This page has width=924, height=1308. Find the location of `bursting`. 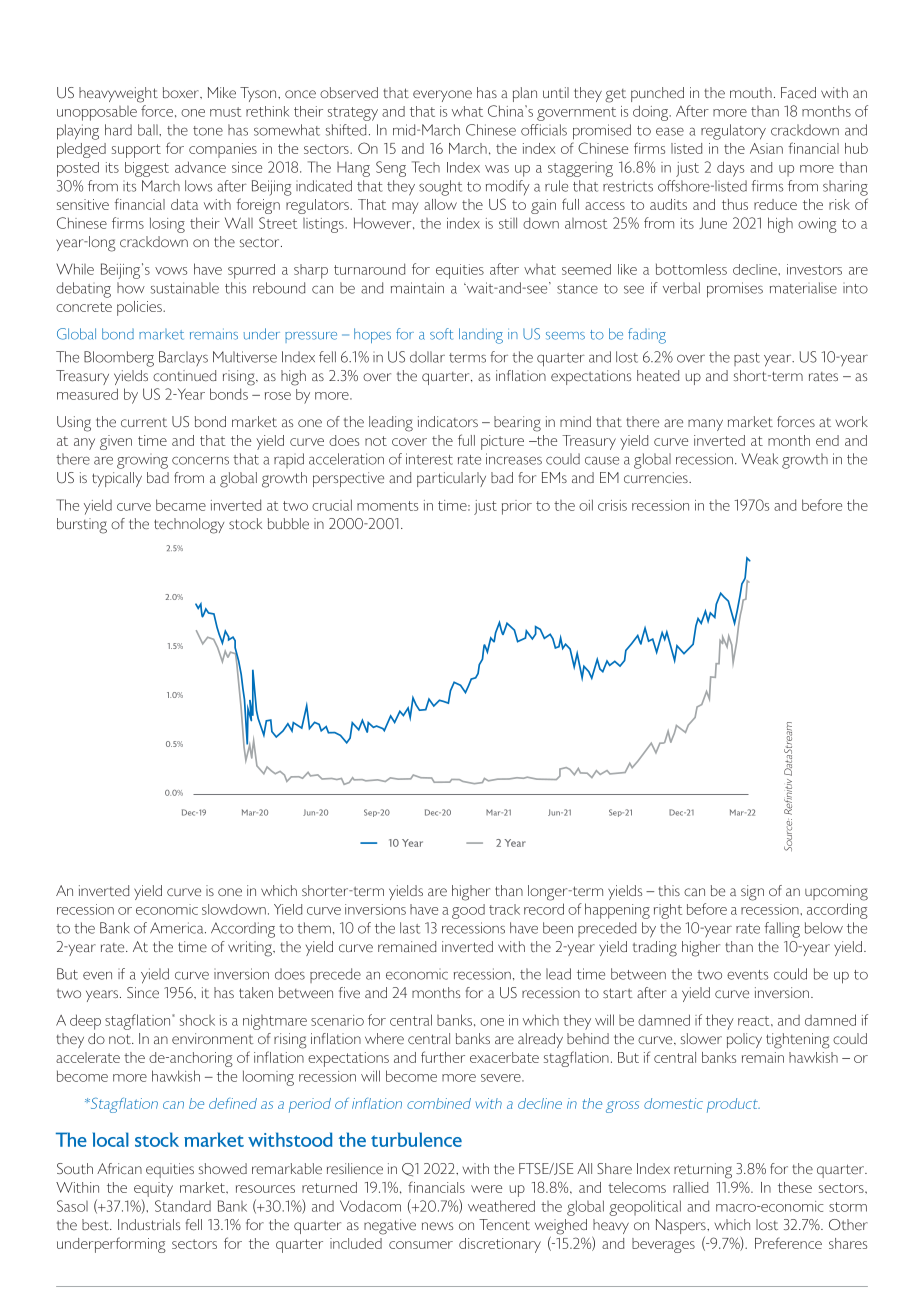

bursting is located at coordinates (82, 526).
